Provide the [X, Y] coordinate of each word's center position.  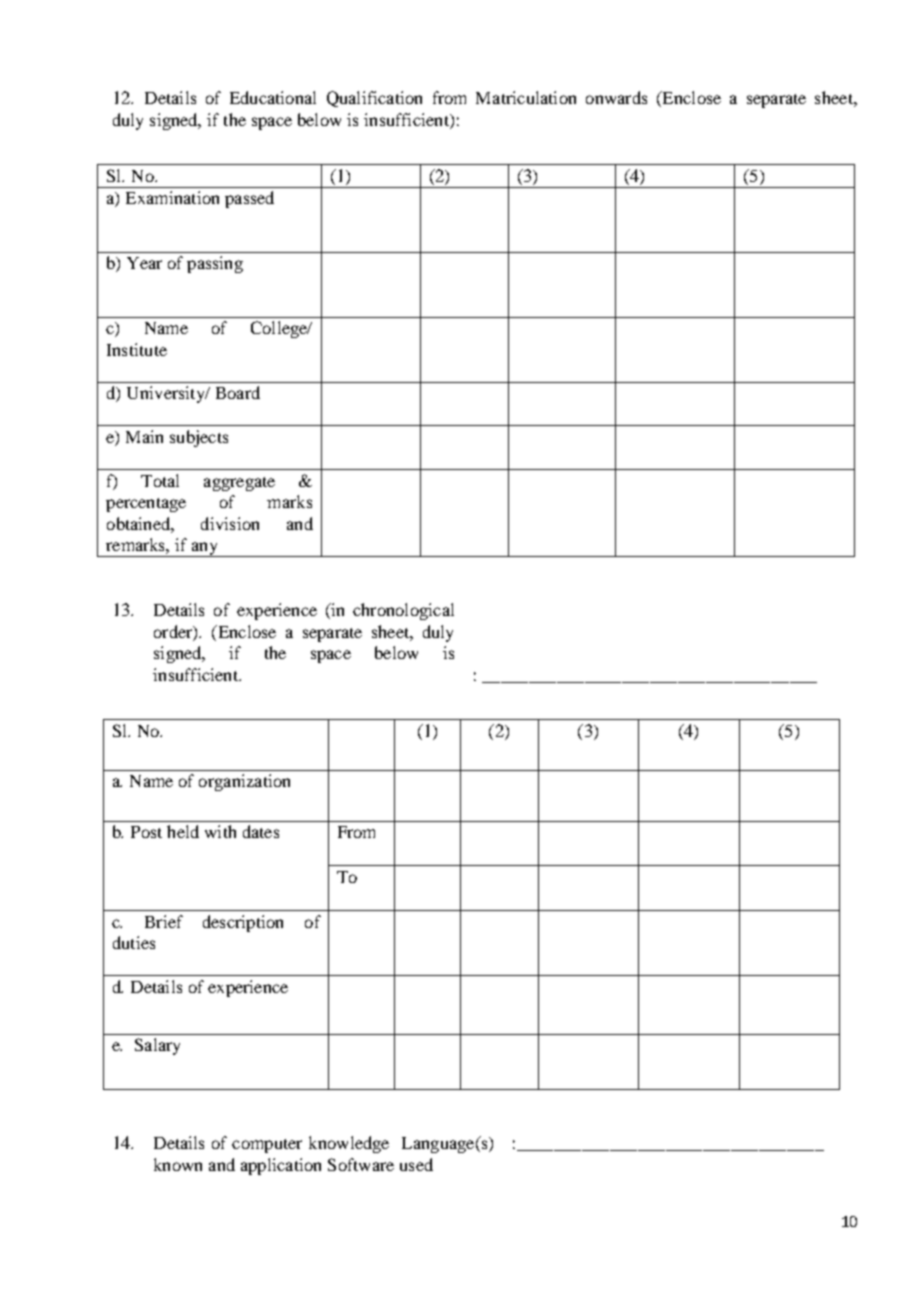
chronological [403, 611]
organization [244, 782]
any [205, 549]
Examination [172, 197]
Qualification [374, 99]
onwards [616, 97]
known [178, 1164]
